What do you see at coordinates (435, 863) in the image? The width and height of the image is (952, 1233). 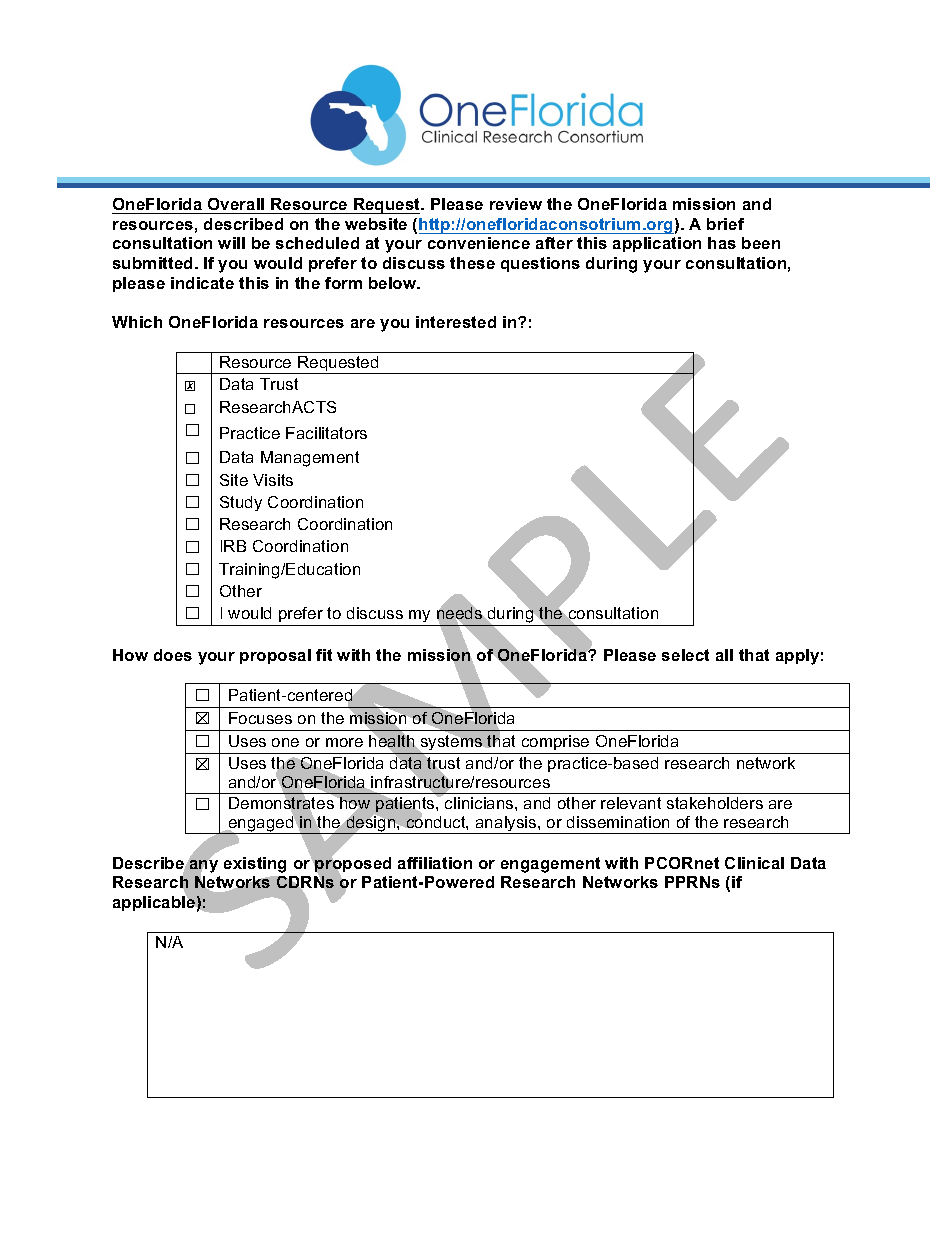 I see `affiliation` at bounding box center [435, 863].
